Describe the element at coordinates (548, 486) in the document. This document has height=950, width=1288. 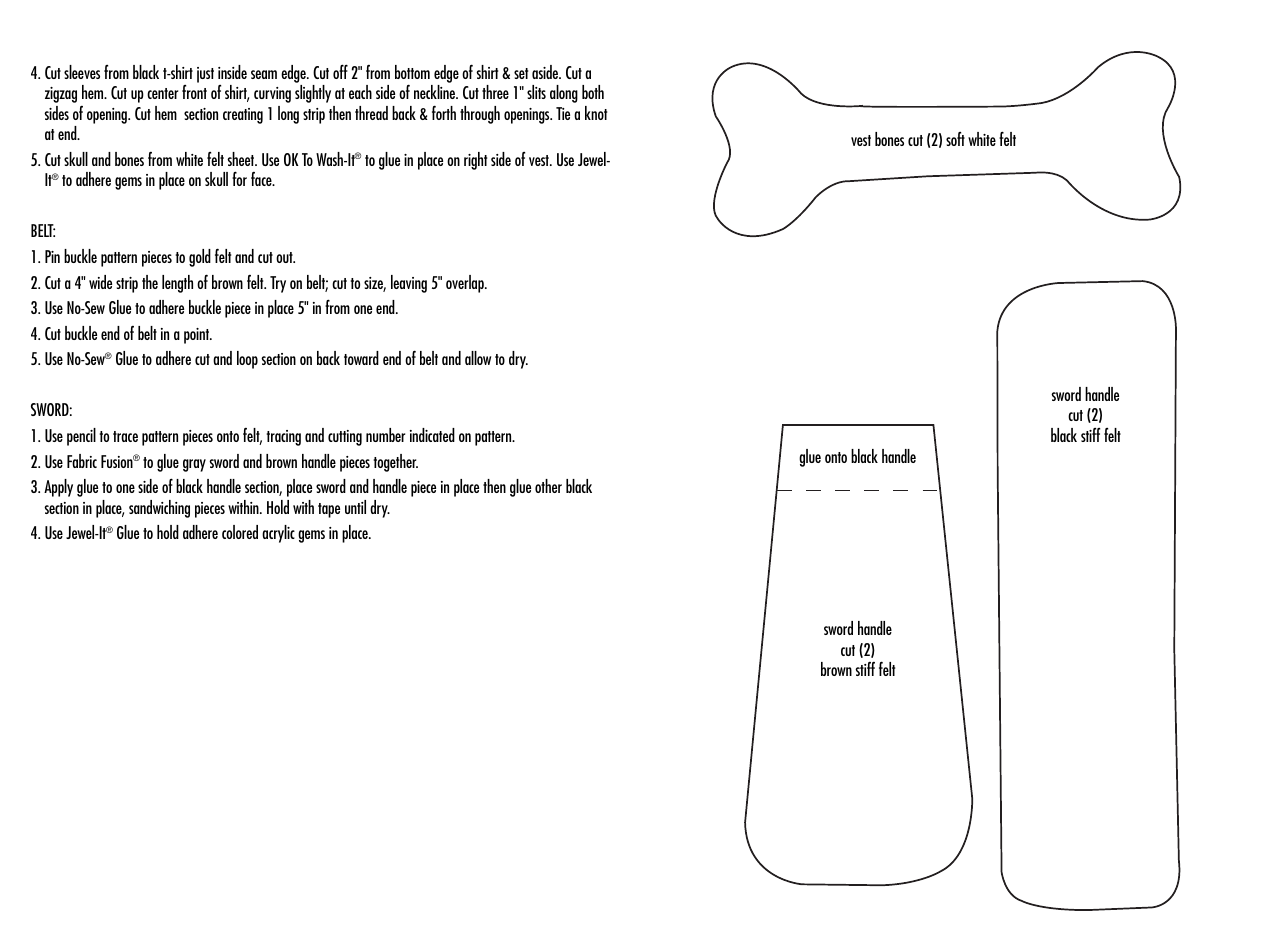
I see `other` at that location.
